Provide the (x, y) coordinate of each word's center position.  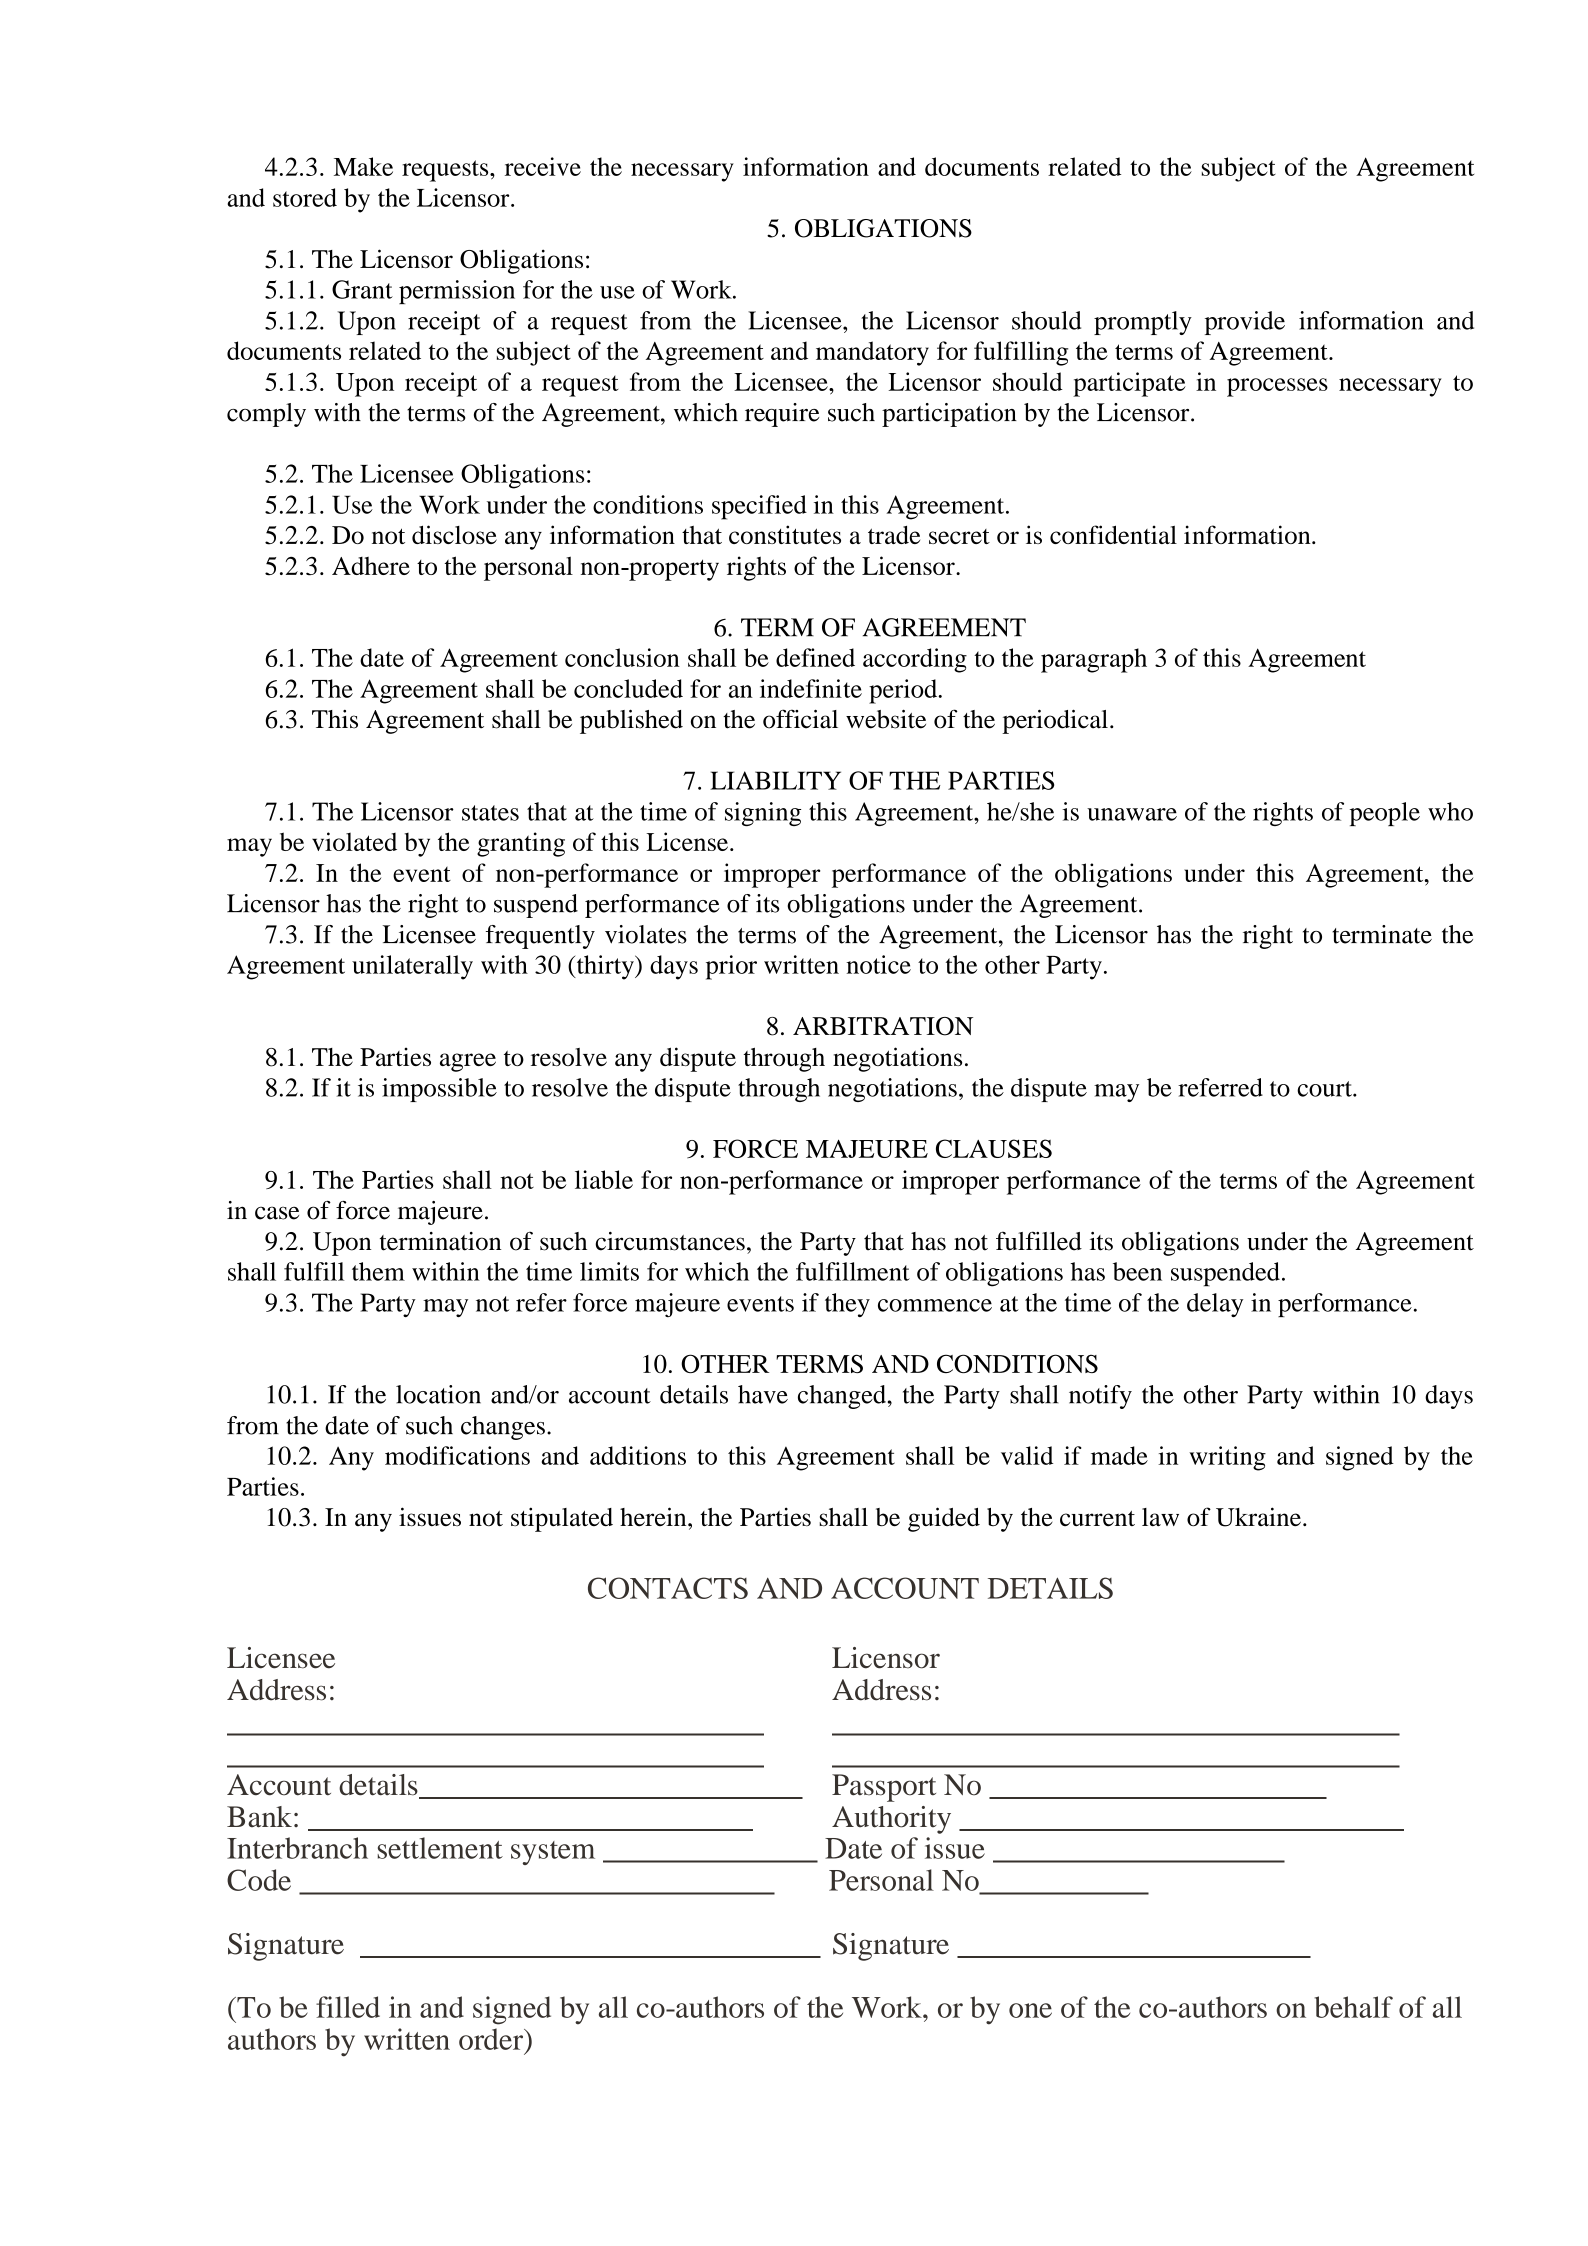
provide (1245, 323)
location (438, 1394)
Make (363, 166)
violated (354, 841)
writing (1227, 1458)
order (492, 2039)
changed (842, 1397)
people (1385, 814)
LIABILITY (775, 780)
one (1030, 2010)
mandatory (872, 353)
